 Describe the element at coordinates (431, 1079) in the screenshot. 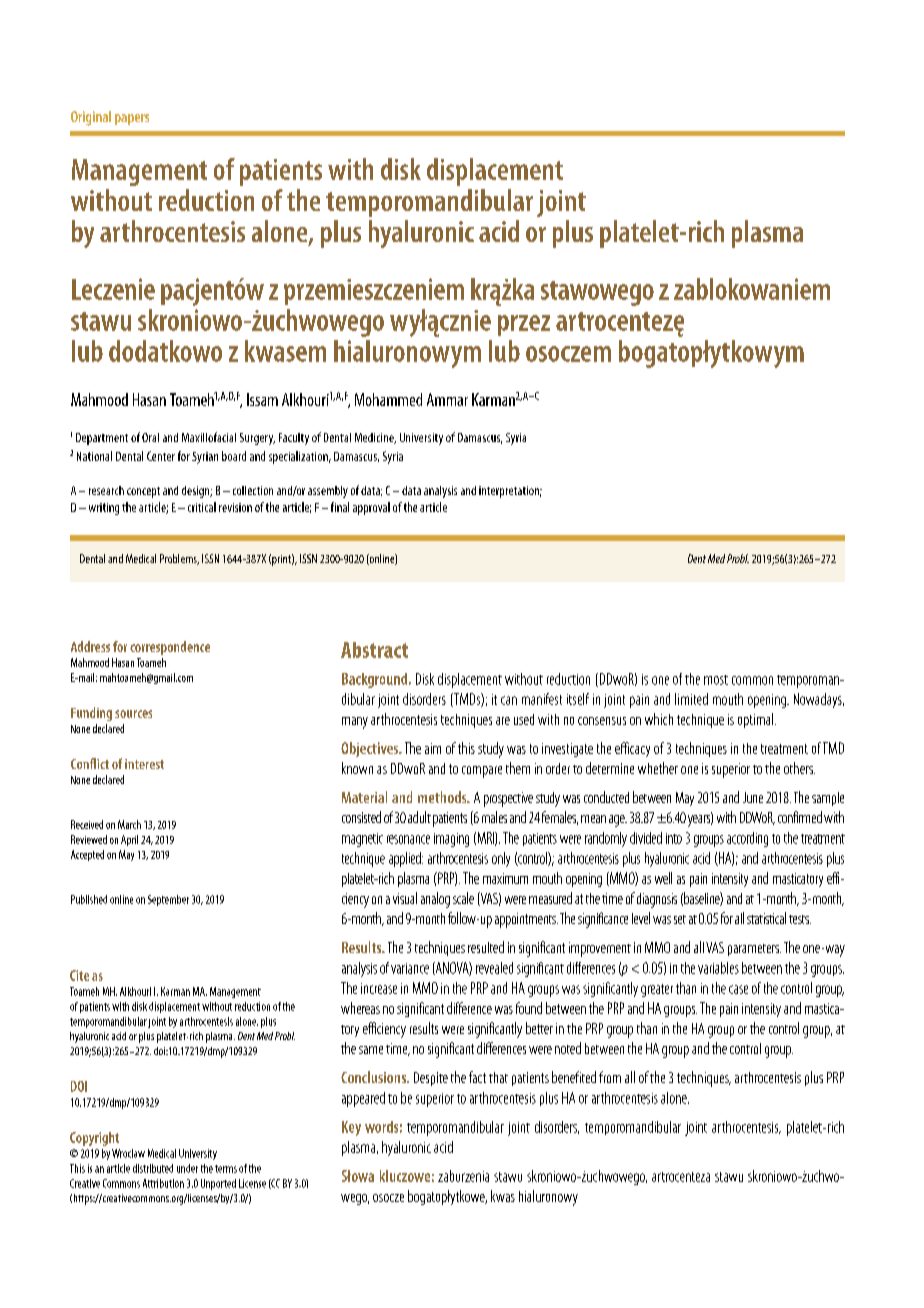

I see `Despite` at that location.
